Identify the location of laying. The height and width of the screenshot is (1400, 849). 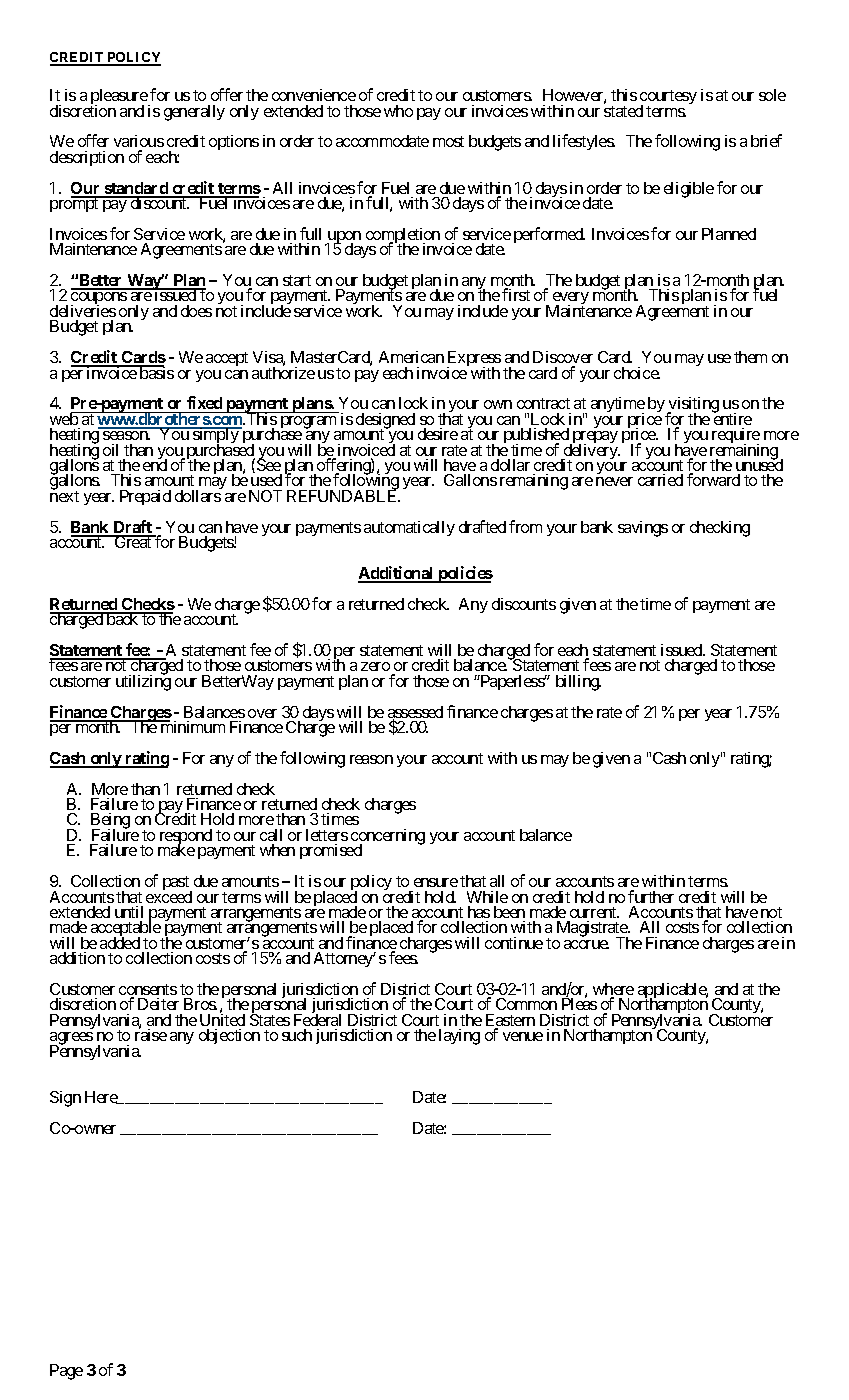
(459, 1037).
